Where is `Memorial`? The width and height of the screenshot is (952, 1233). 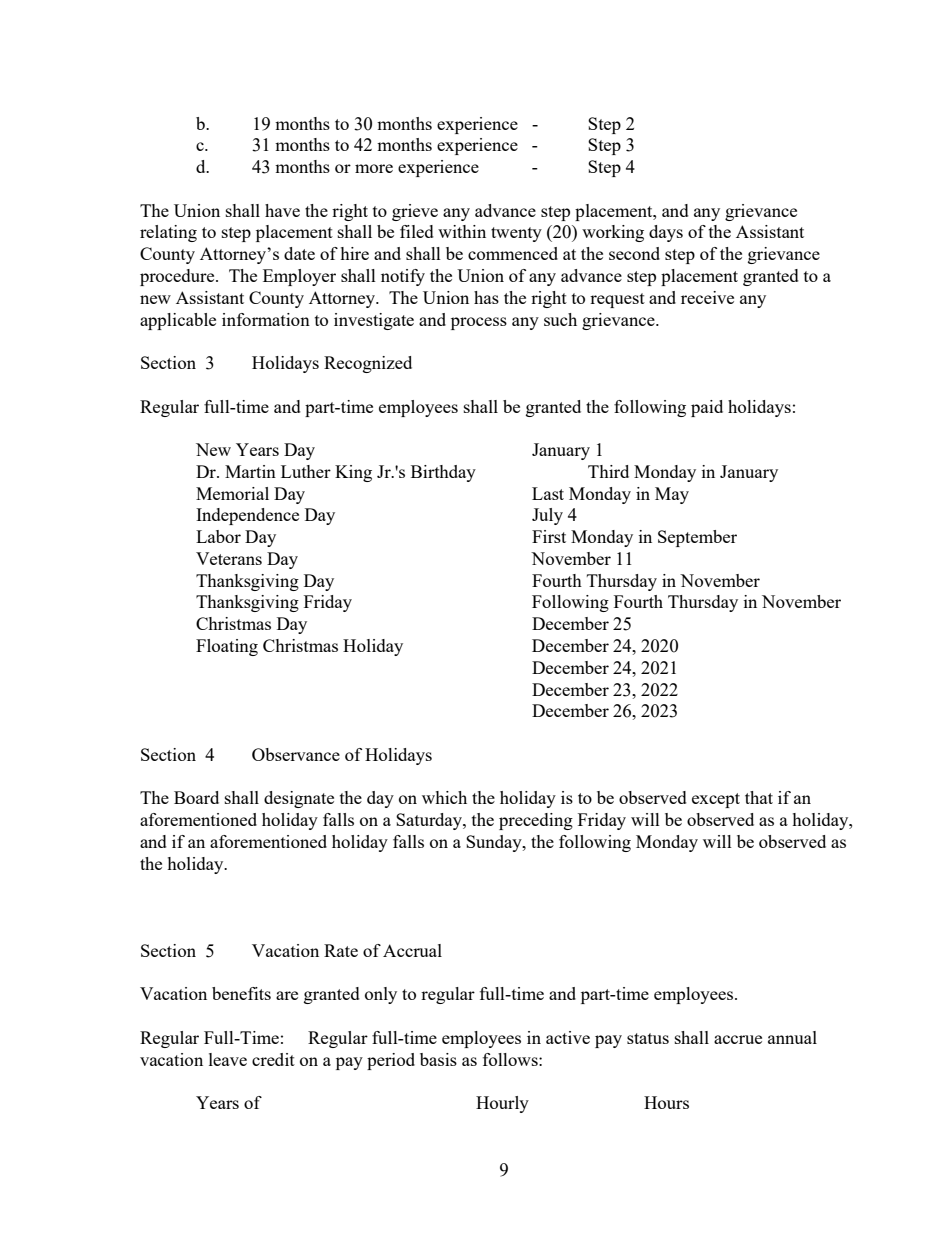
Memorial is located at coordinates (232, 493).
